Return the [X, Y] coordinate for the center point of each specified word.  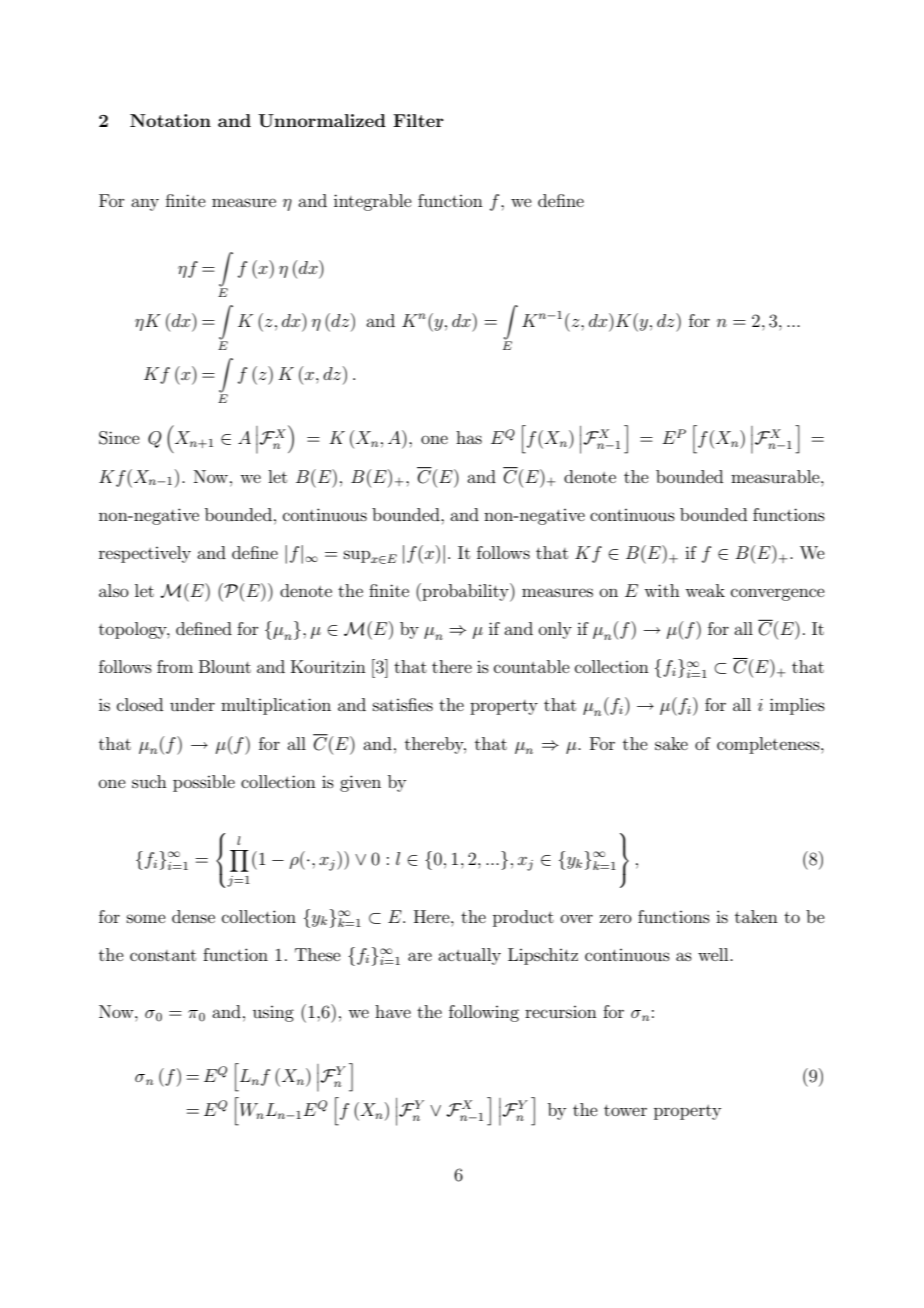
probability [465, 592]
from [175, 666]
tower [625, 1110]
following [484, 1013]
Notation [170, 120]
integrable [373, 202]
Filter [418, 120]
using [273, 1014]
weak [705, 590]
